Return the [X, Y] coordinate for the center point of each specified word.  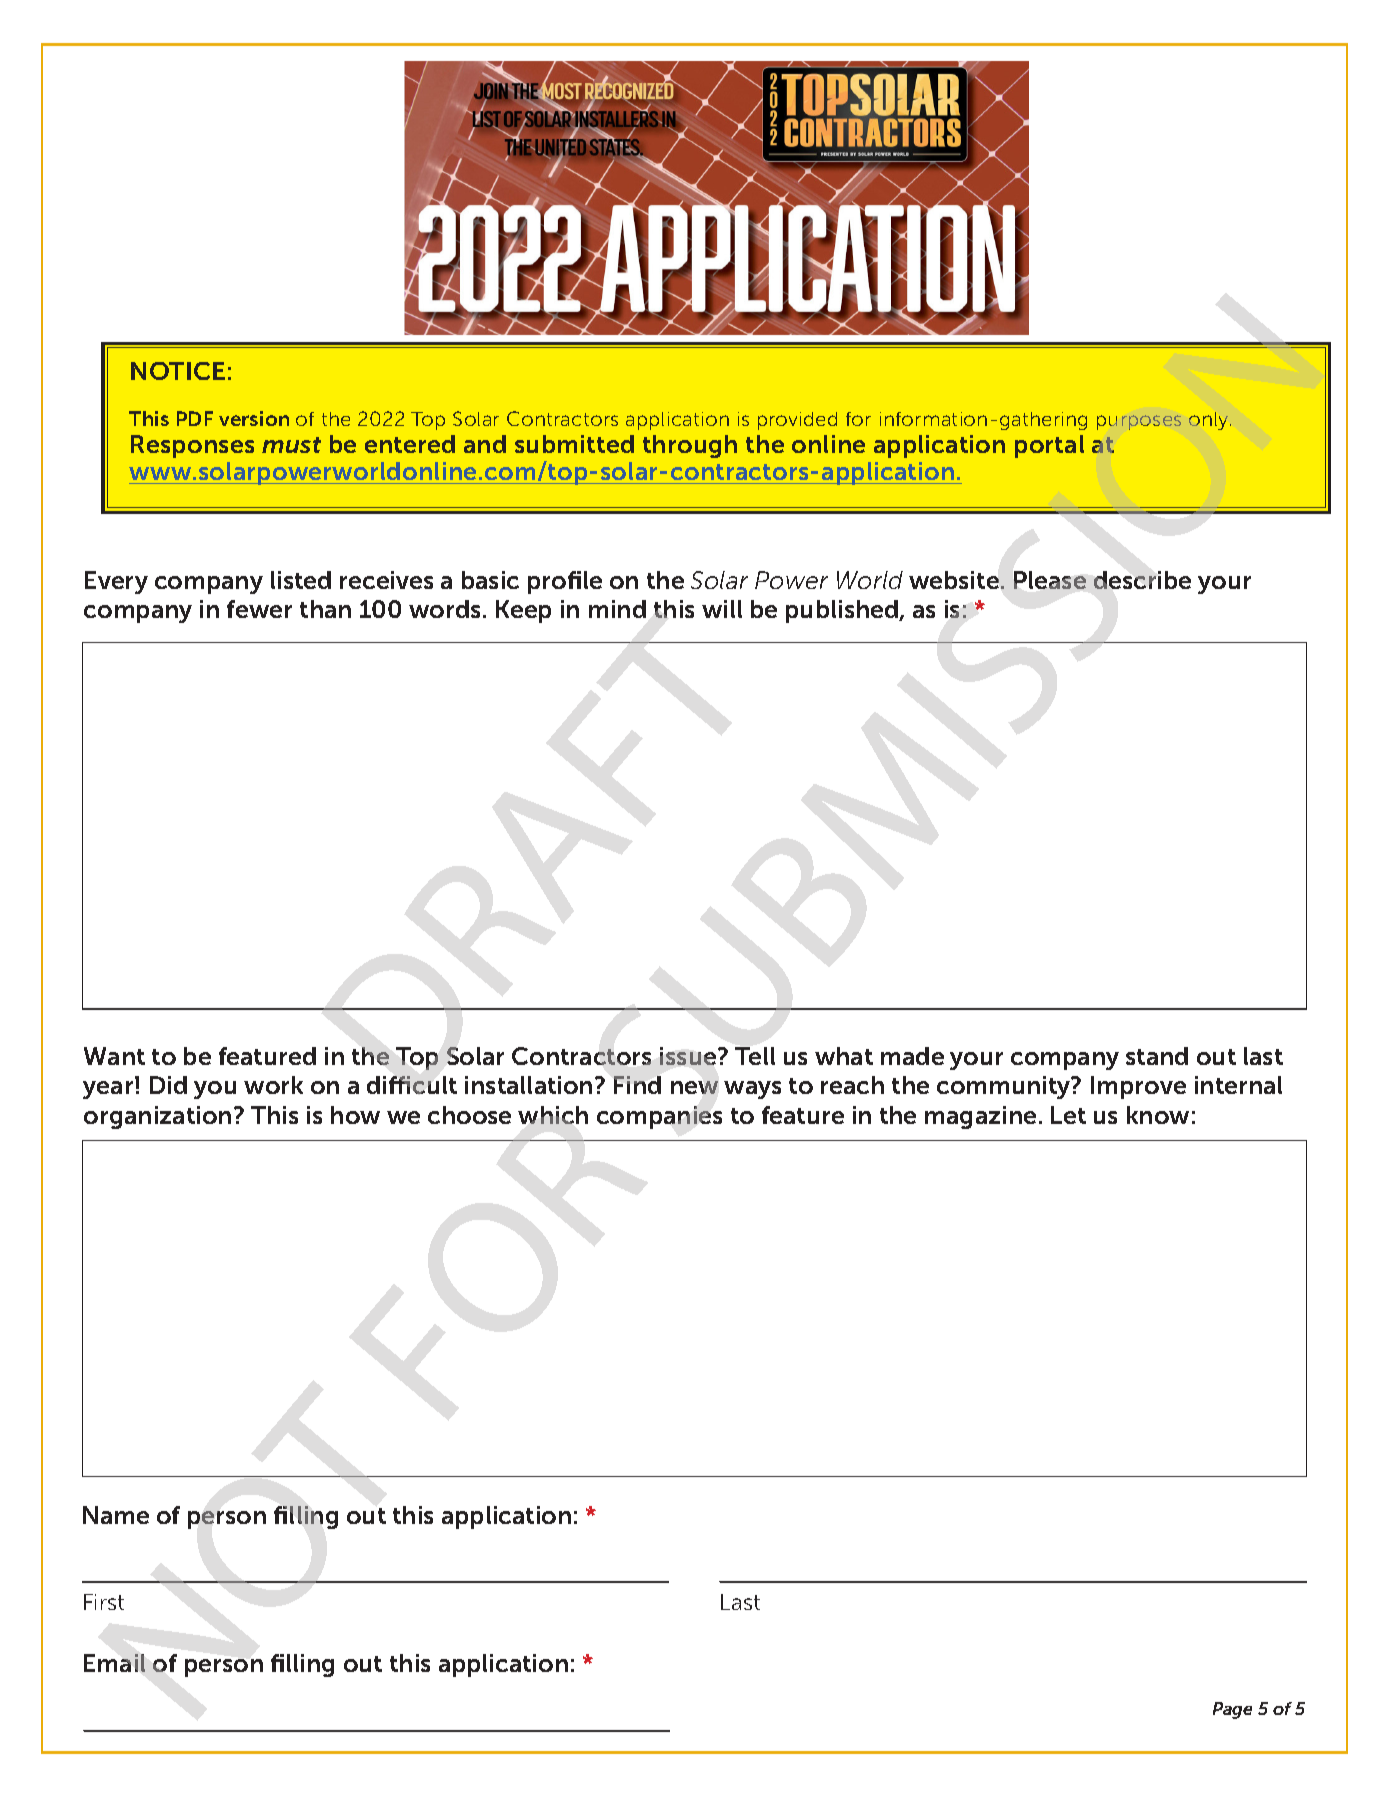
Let [1068, 1115]
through [690, 446]
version [254, 418]
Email [114, 1663]
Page [1232, 1710]
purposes [1139, 422]
